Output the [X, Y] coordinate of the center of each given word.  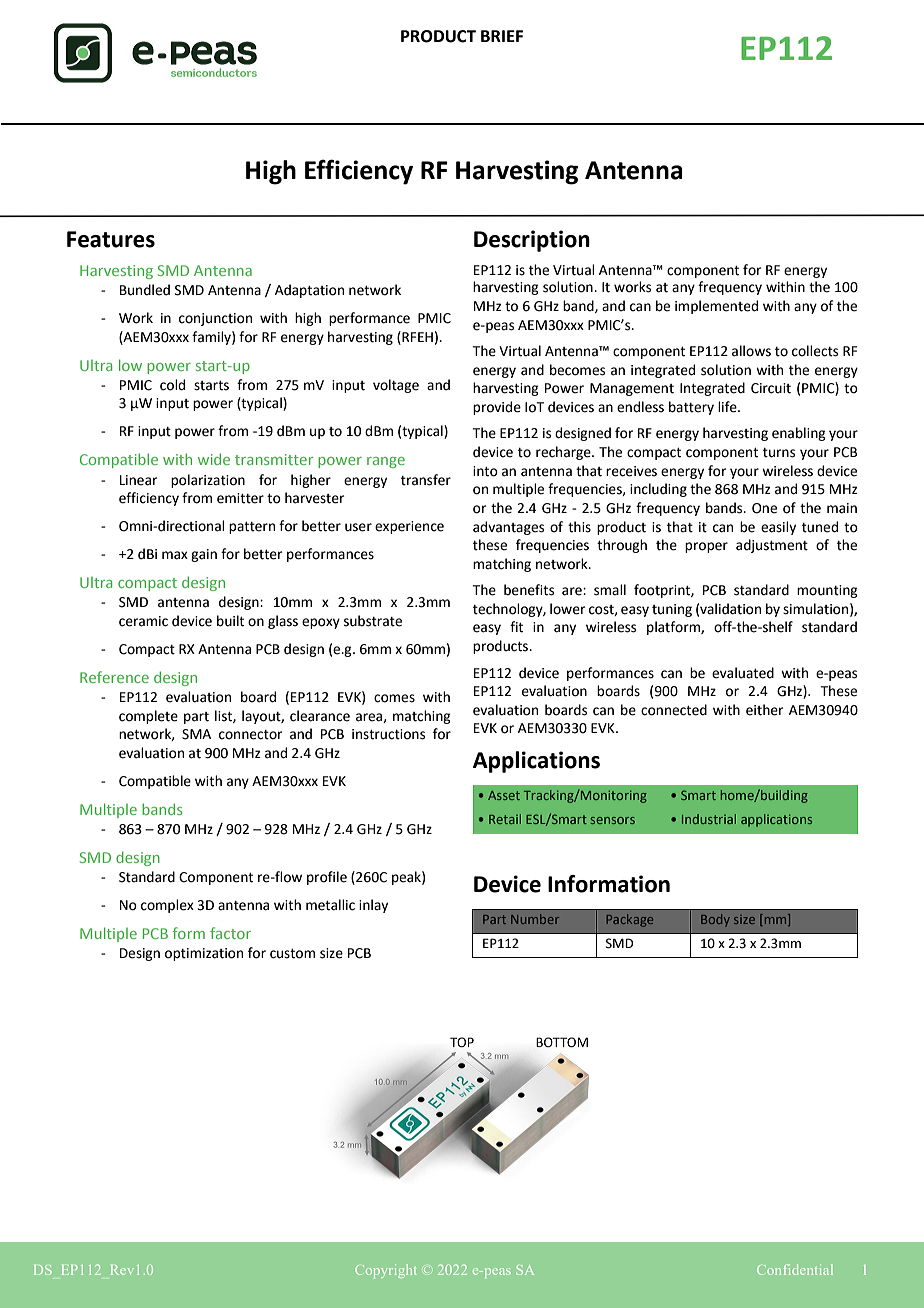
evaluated [743, 673]
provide [497, 408]
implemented [716, 307]
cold [172, 385]
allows [751, 351]
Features [111, 239]
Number [535, 919]
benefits [529, 590]
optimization [204, 954]
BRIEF [502, 36]
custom [292, 954]
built [230, 621]
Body [715, 920]
